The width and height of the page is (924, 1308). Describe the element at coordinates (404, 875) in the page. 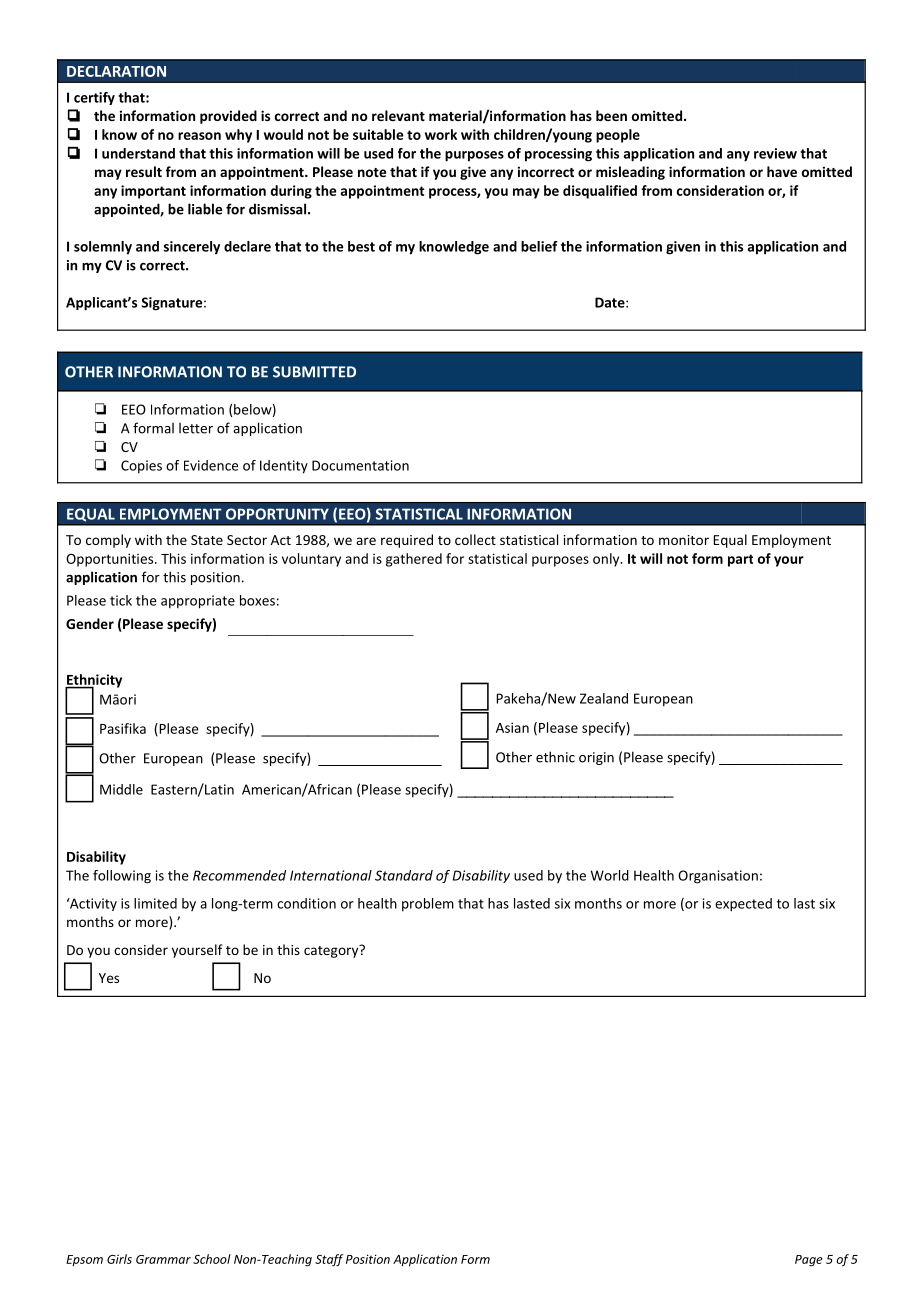

I see `Standard` at that location.
